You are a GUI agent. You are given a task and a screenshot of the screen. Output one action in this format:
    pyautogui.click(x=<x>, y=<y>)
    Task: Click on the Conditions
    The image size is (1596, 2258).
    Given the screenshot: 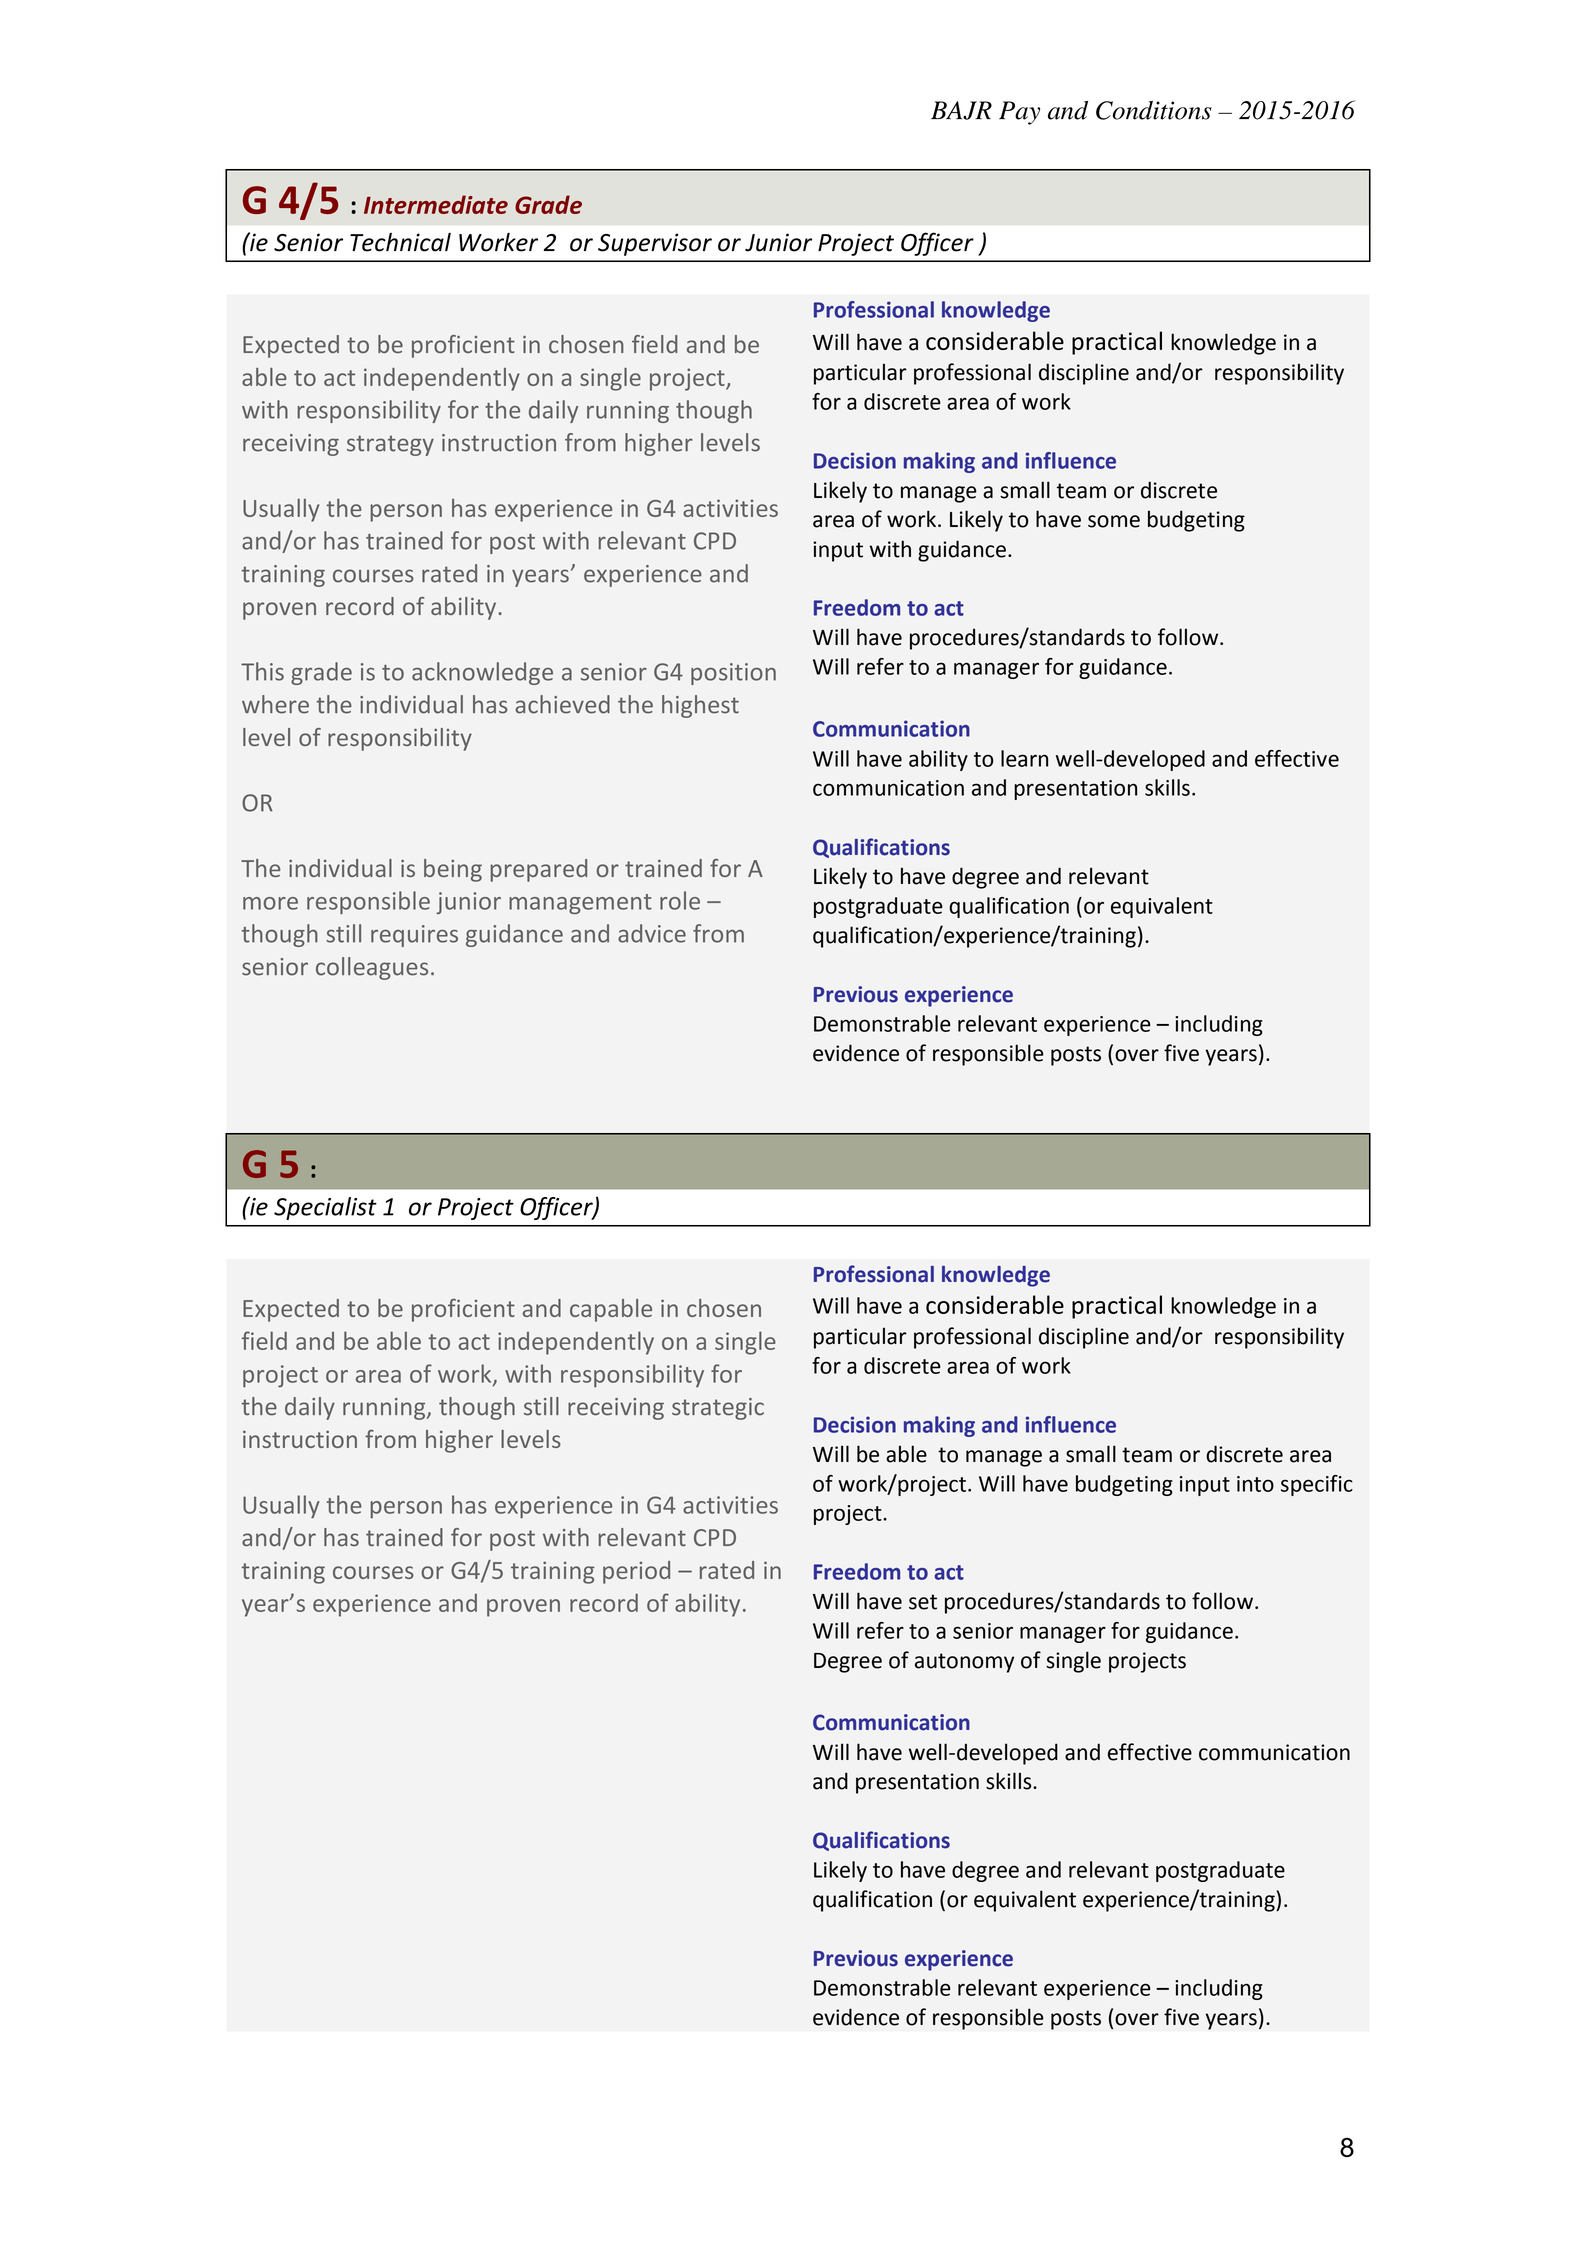 What is the action you would take?
    pyautogui.click(x=1154, y=110)
